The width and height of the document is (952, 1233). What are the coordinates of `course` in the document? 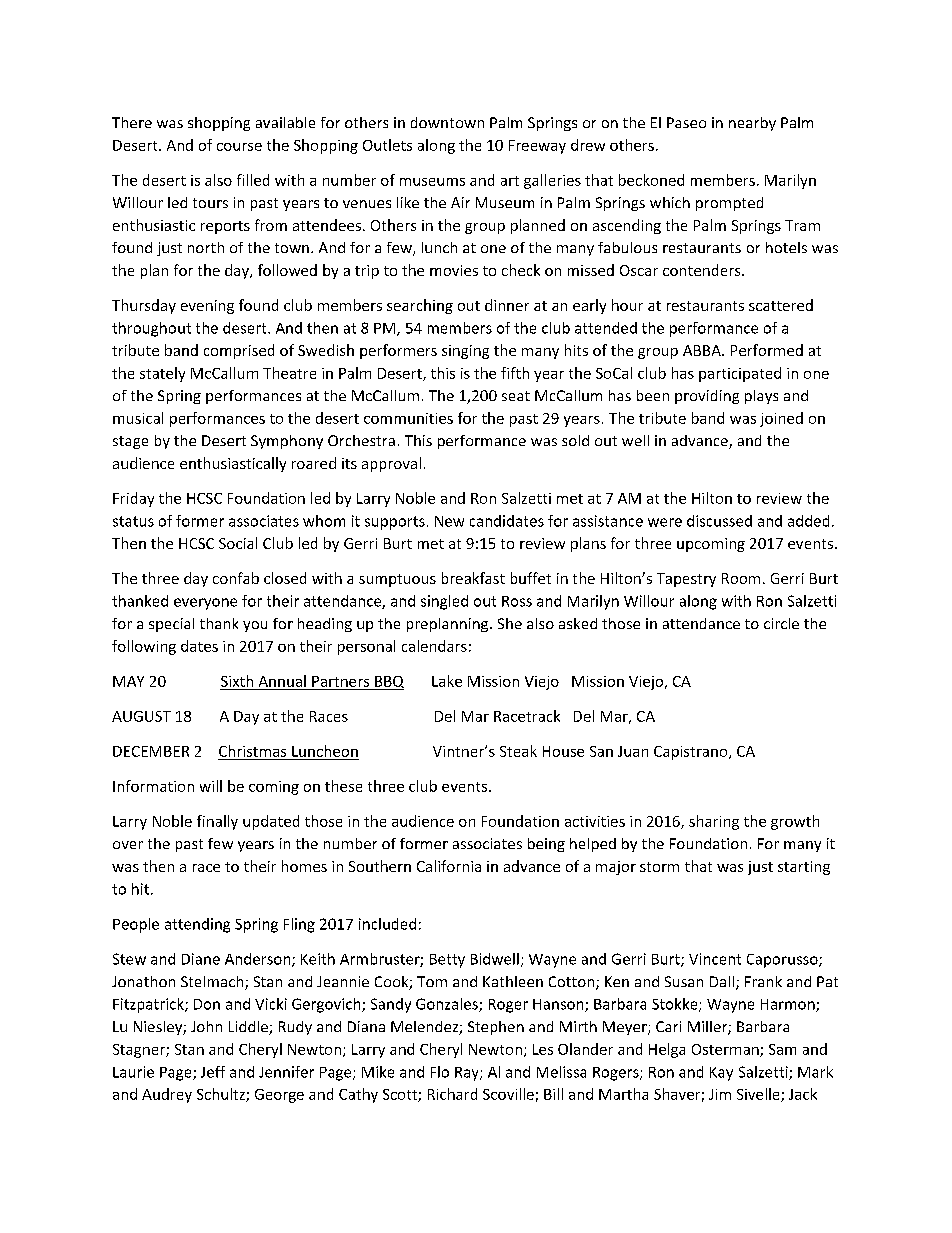 It's located at (239, 147).
